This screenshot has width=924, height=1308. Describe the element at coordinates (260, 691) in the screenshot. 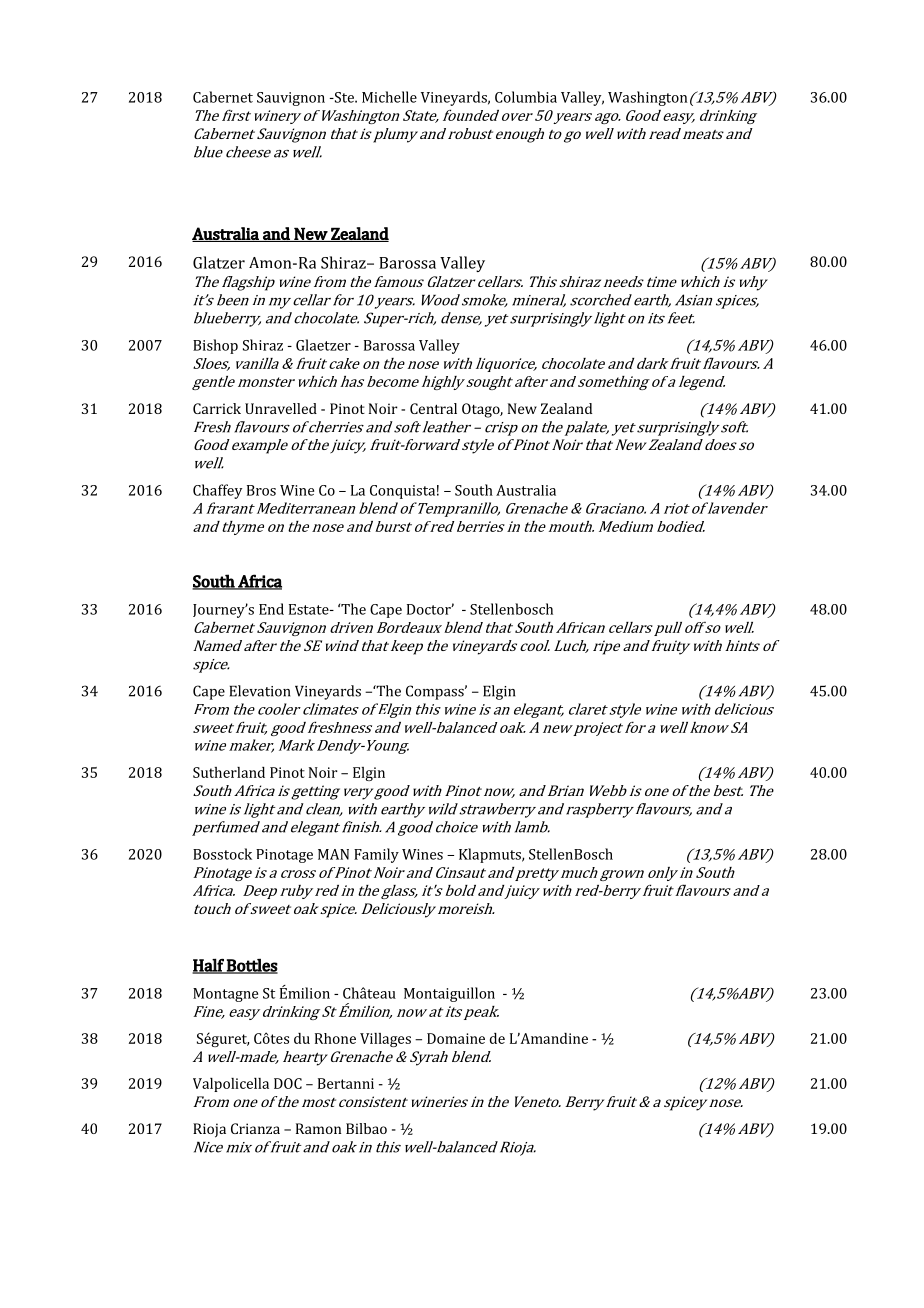

I see `Elevation` at that location.
